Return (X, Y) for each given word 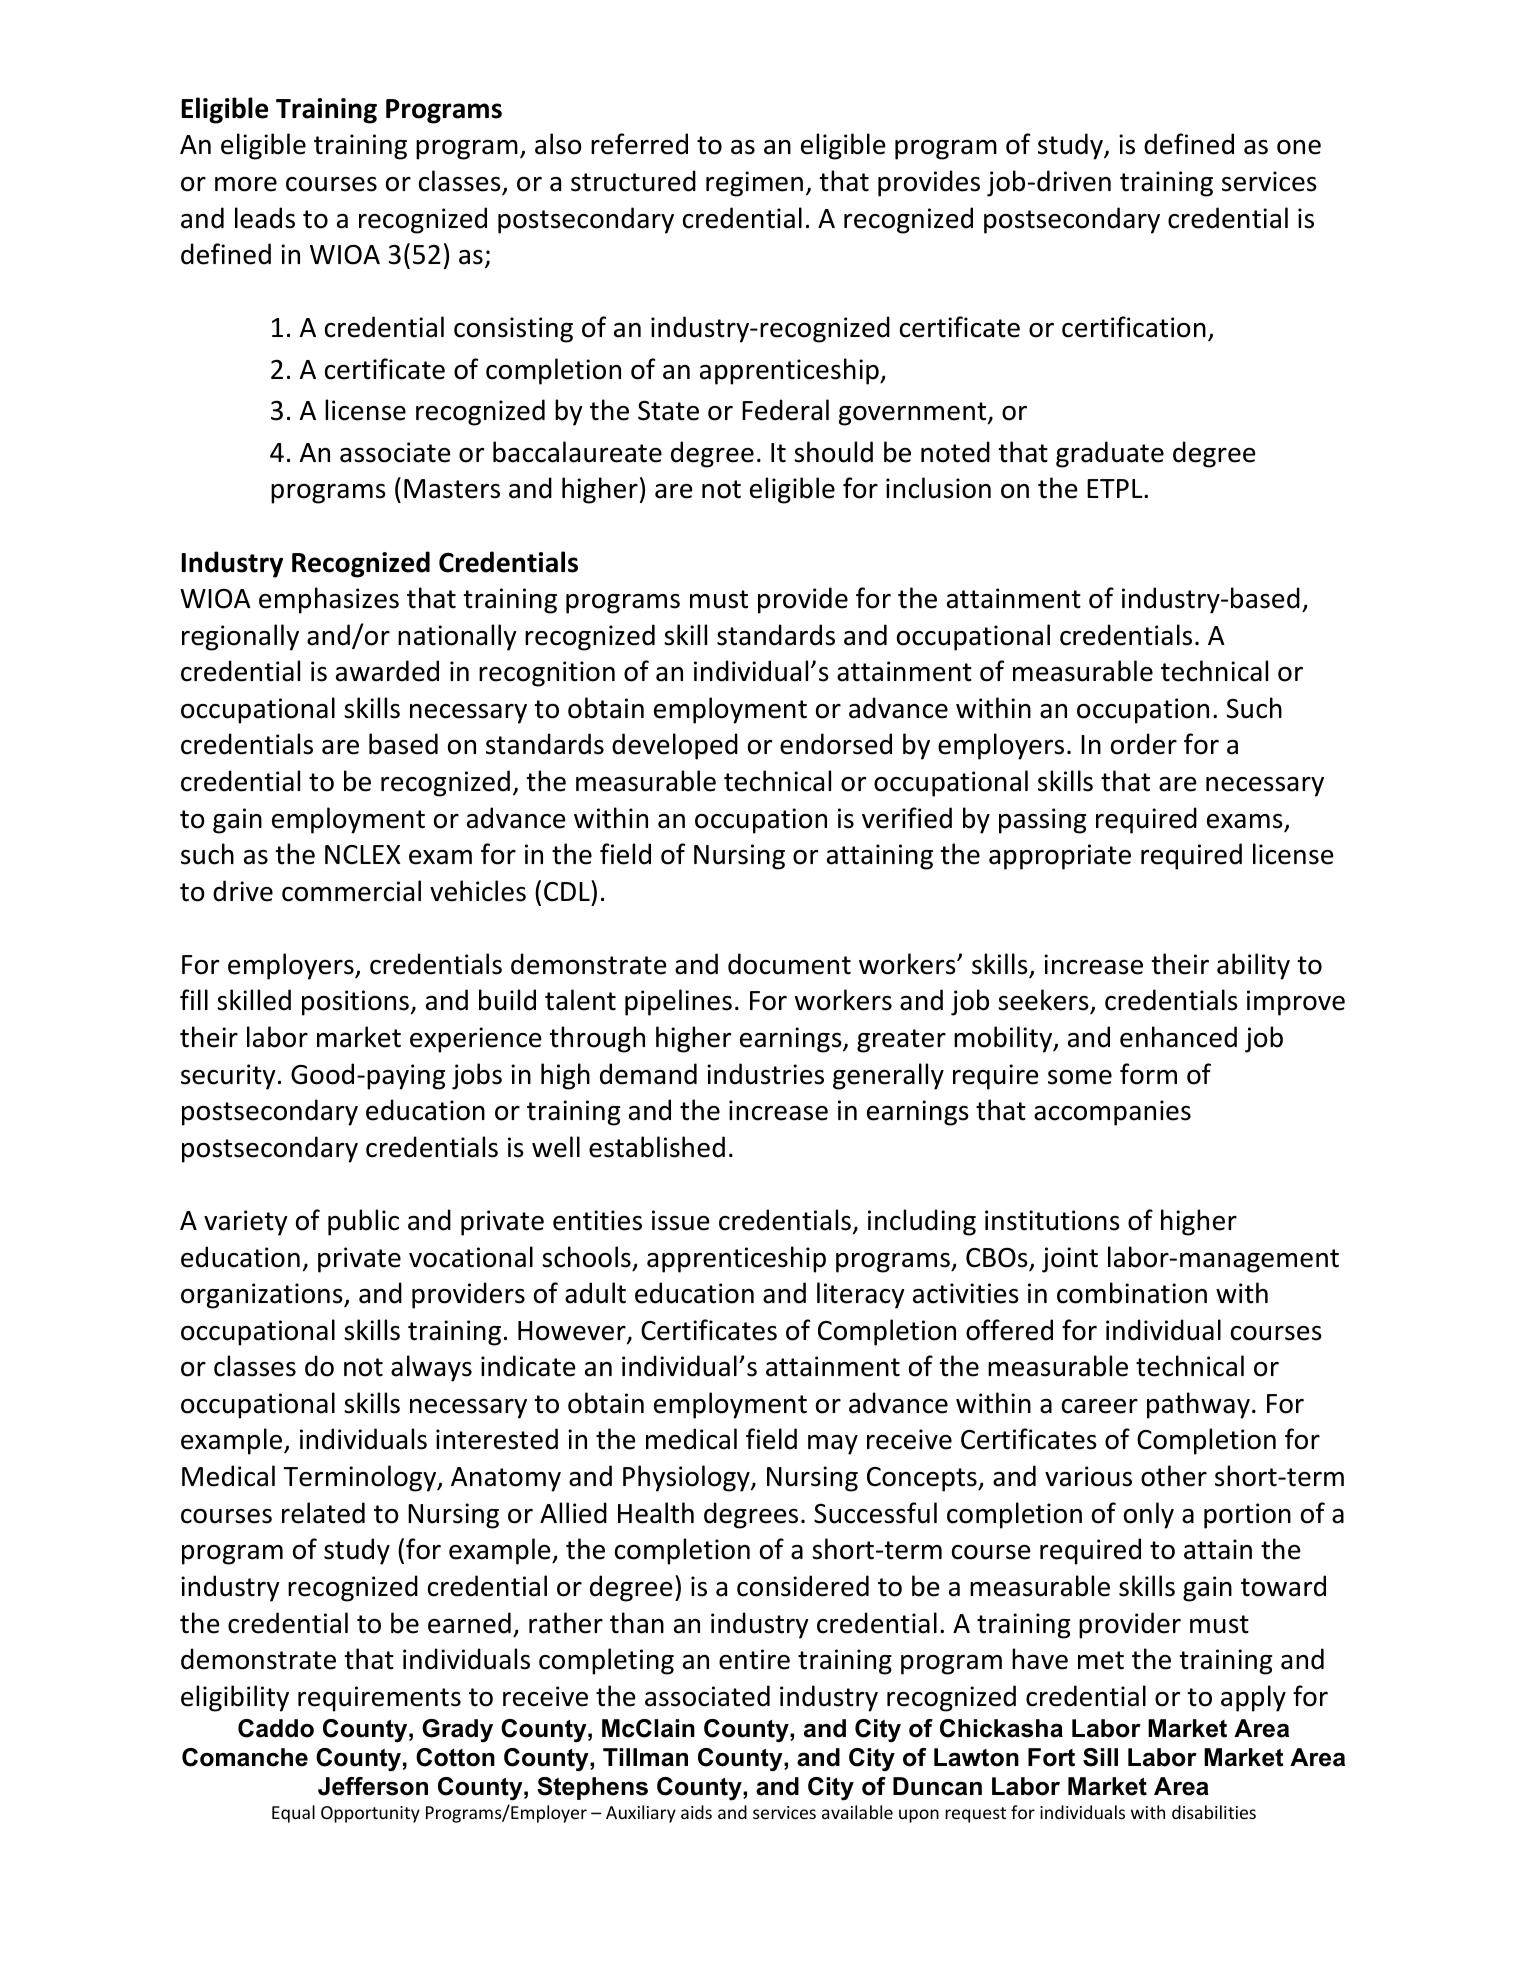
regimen (754, 184)
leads (265, 218)
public (363, 1222)
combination (1132, 1293)
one (1299, 147)
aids (696, 1812)
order (1144, 744)
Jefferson (373, 1786)
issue (681, 1220)
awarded (387, 671)
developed (675, 746)
